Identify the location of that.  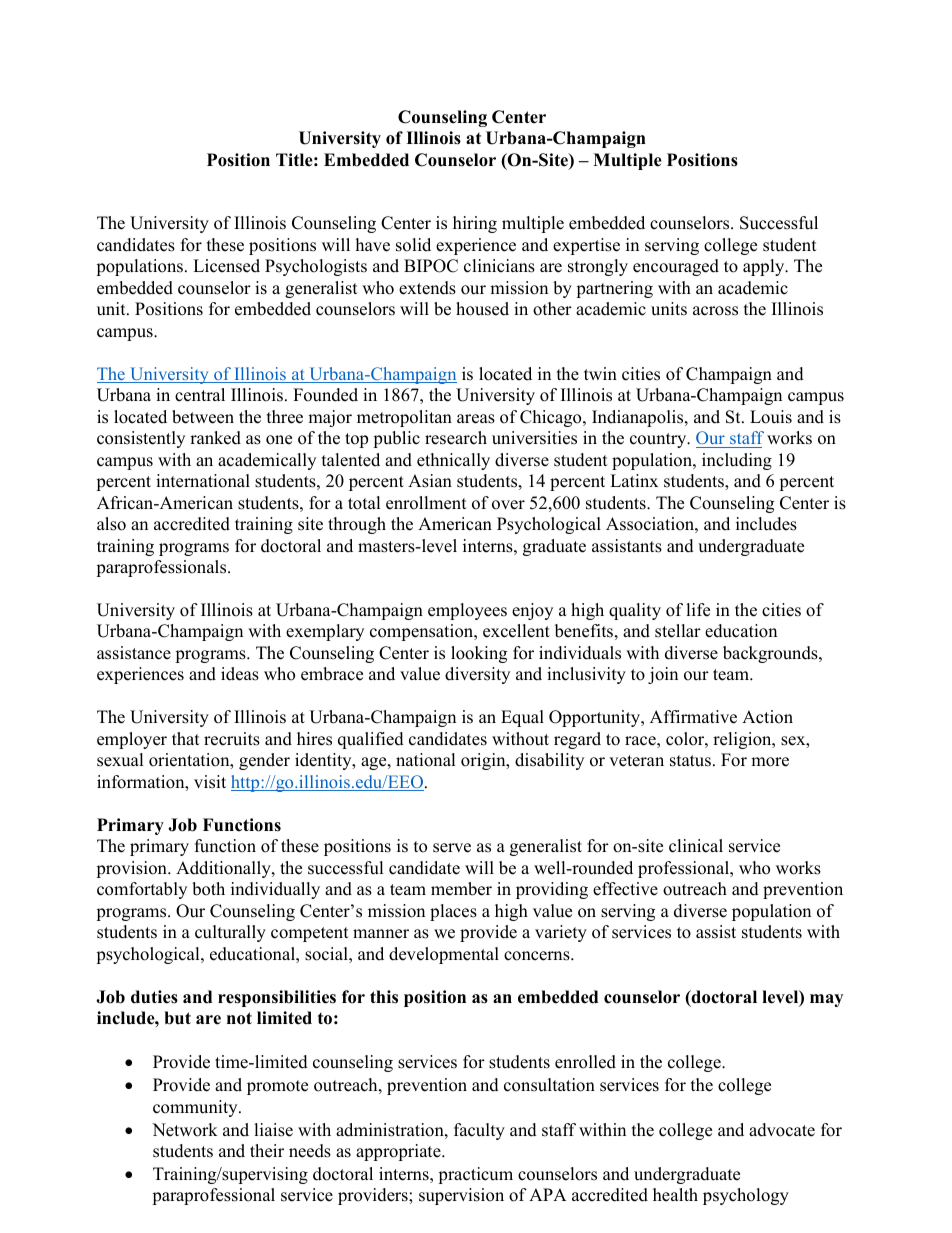
(186, 738).
